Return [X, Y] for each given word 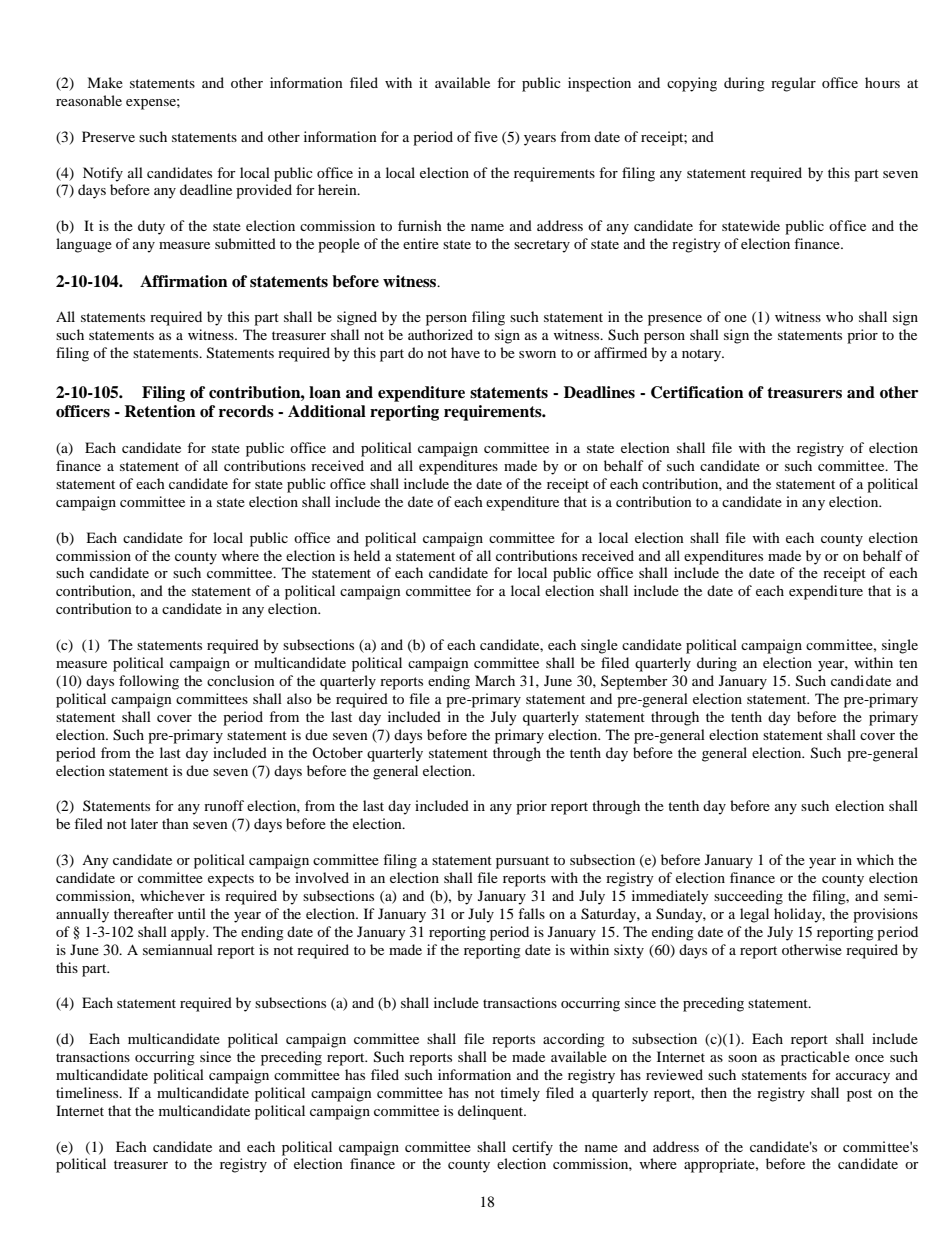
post [859, 1095]
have [465, 352]
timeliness [88, 1092]
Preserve [108, 136]
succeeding [748, 897]
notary [703, 355]
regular [793, 84]
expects [231, 880]
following [149, 682]
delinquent [492, 1112]
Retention [160, 411]
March [495, 680]
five [486, 136]
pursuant [522, 862]
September [634, 682]
